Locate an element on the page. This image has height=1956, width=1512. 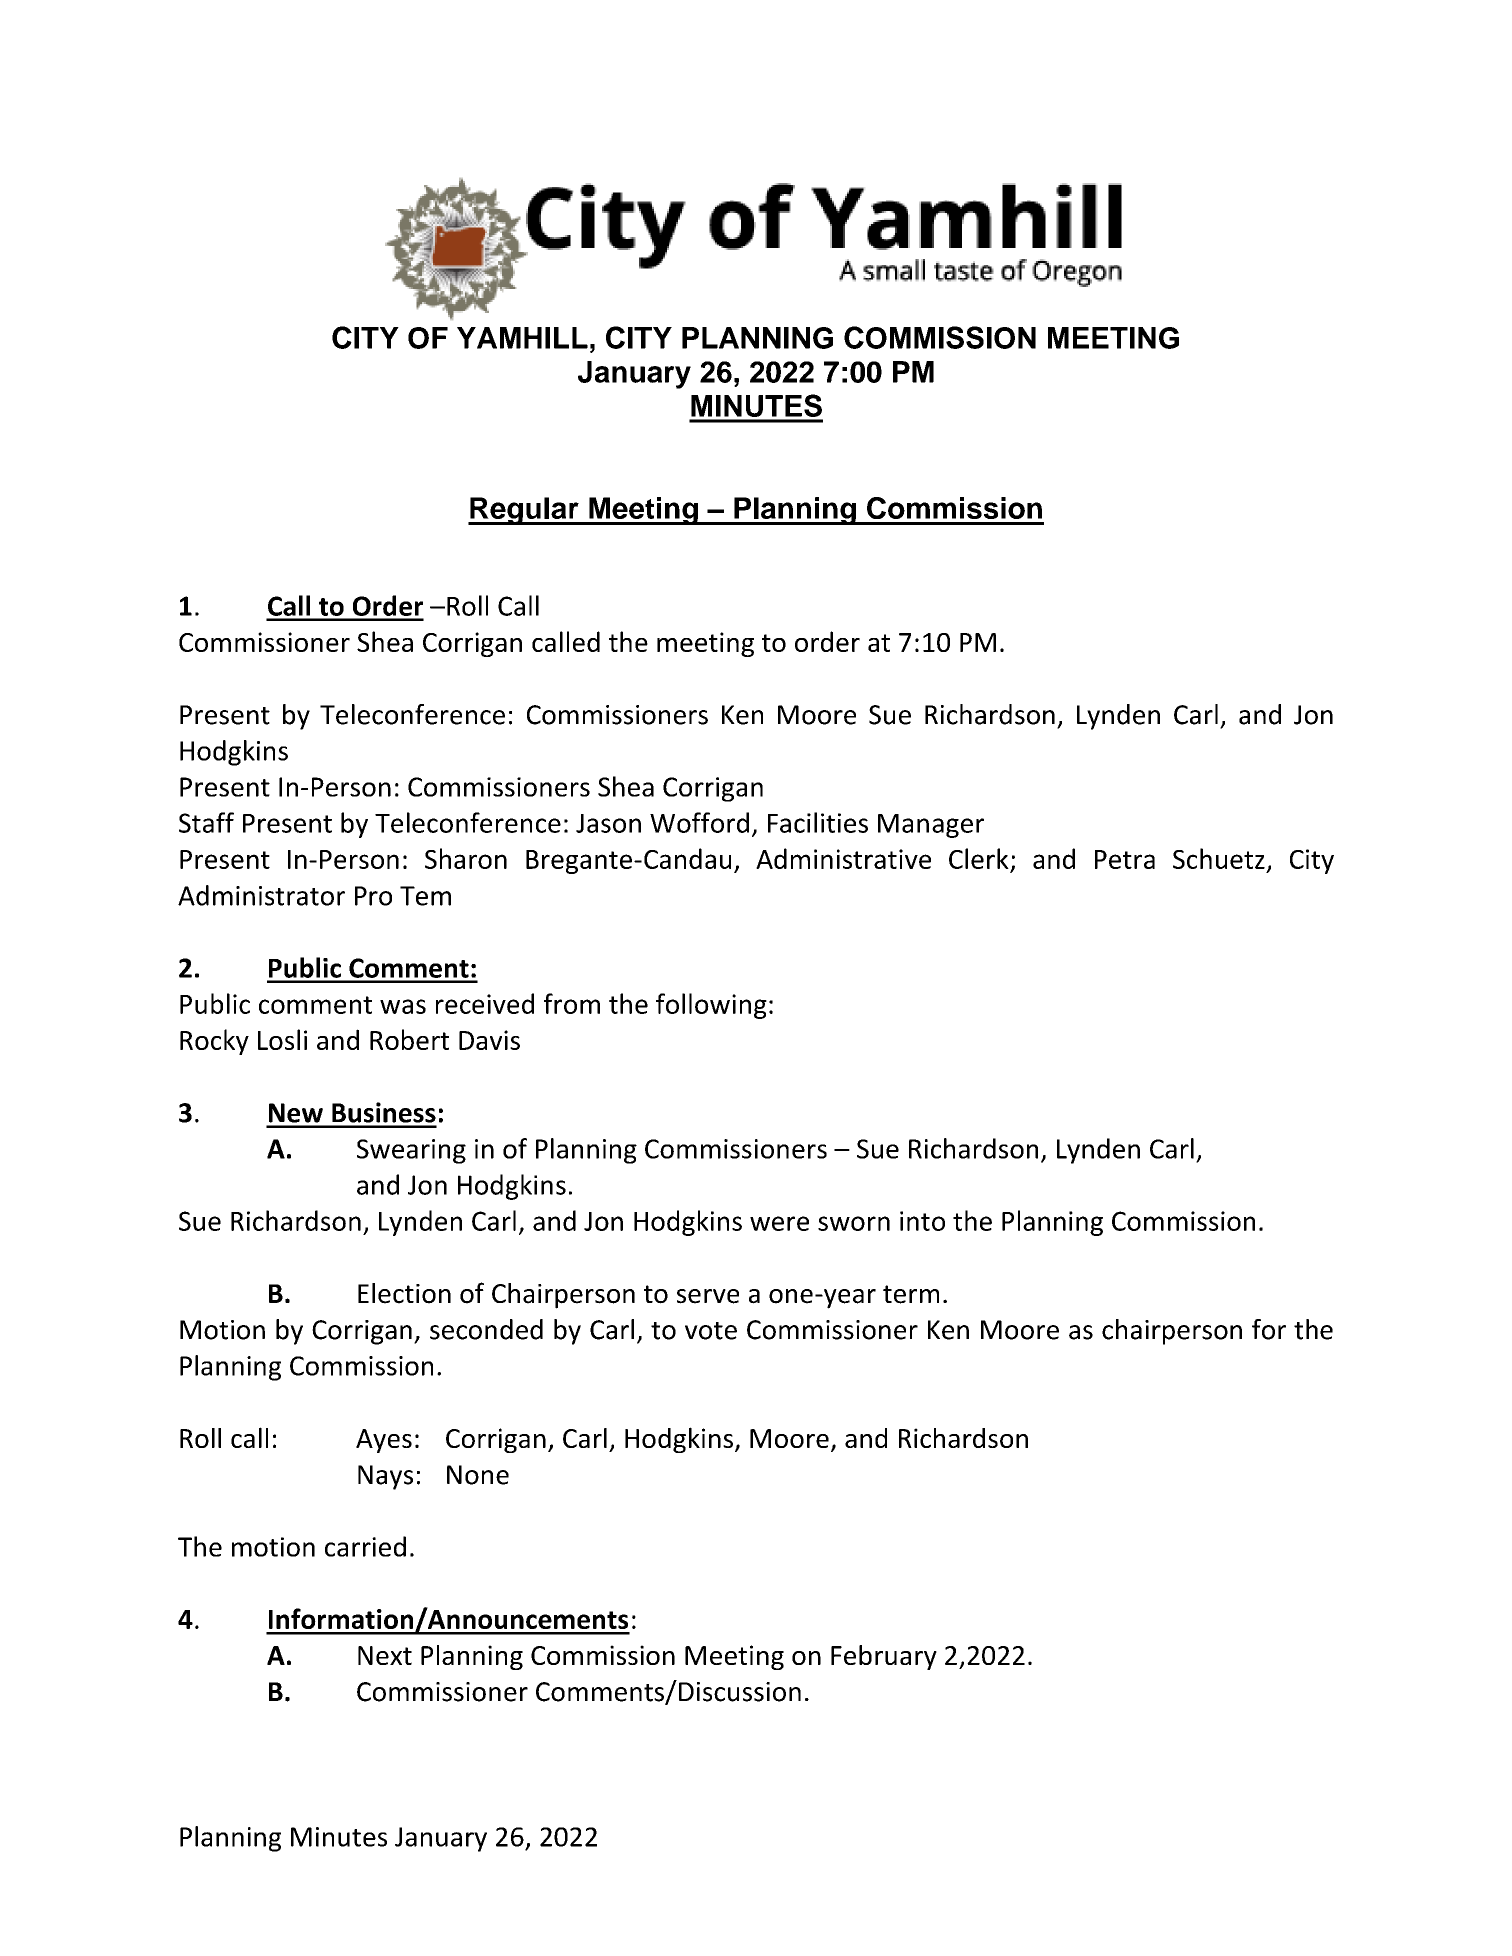
Regular is located at coordinates (524, 511).
